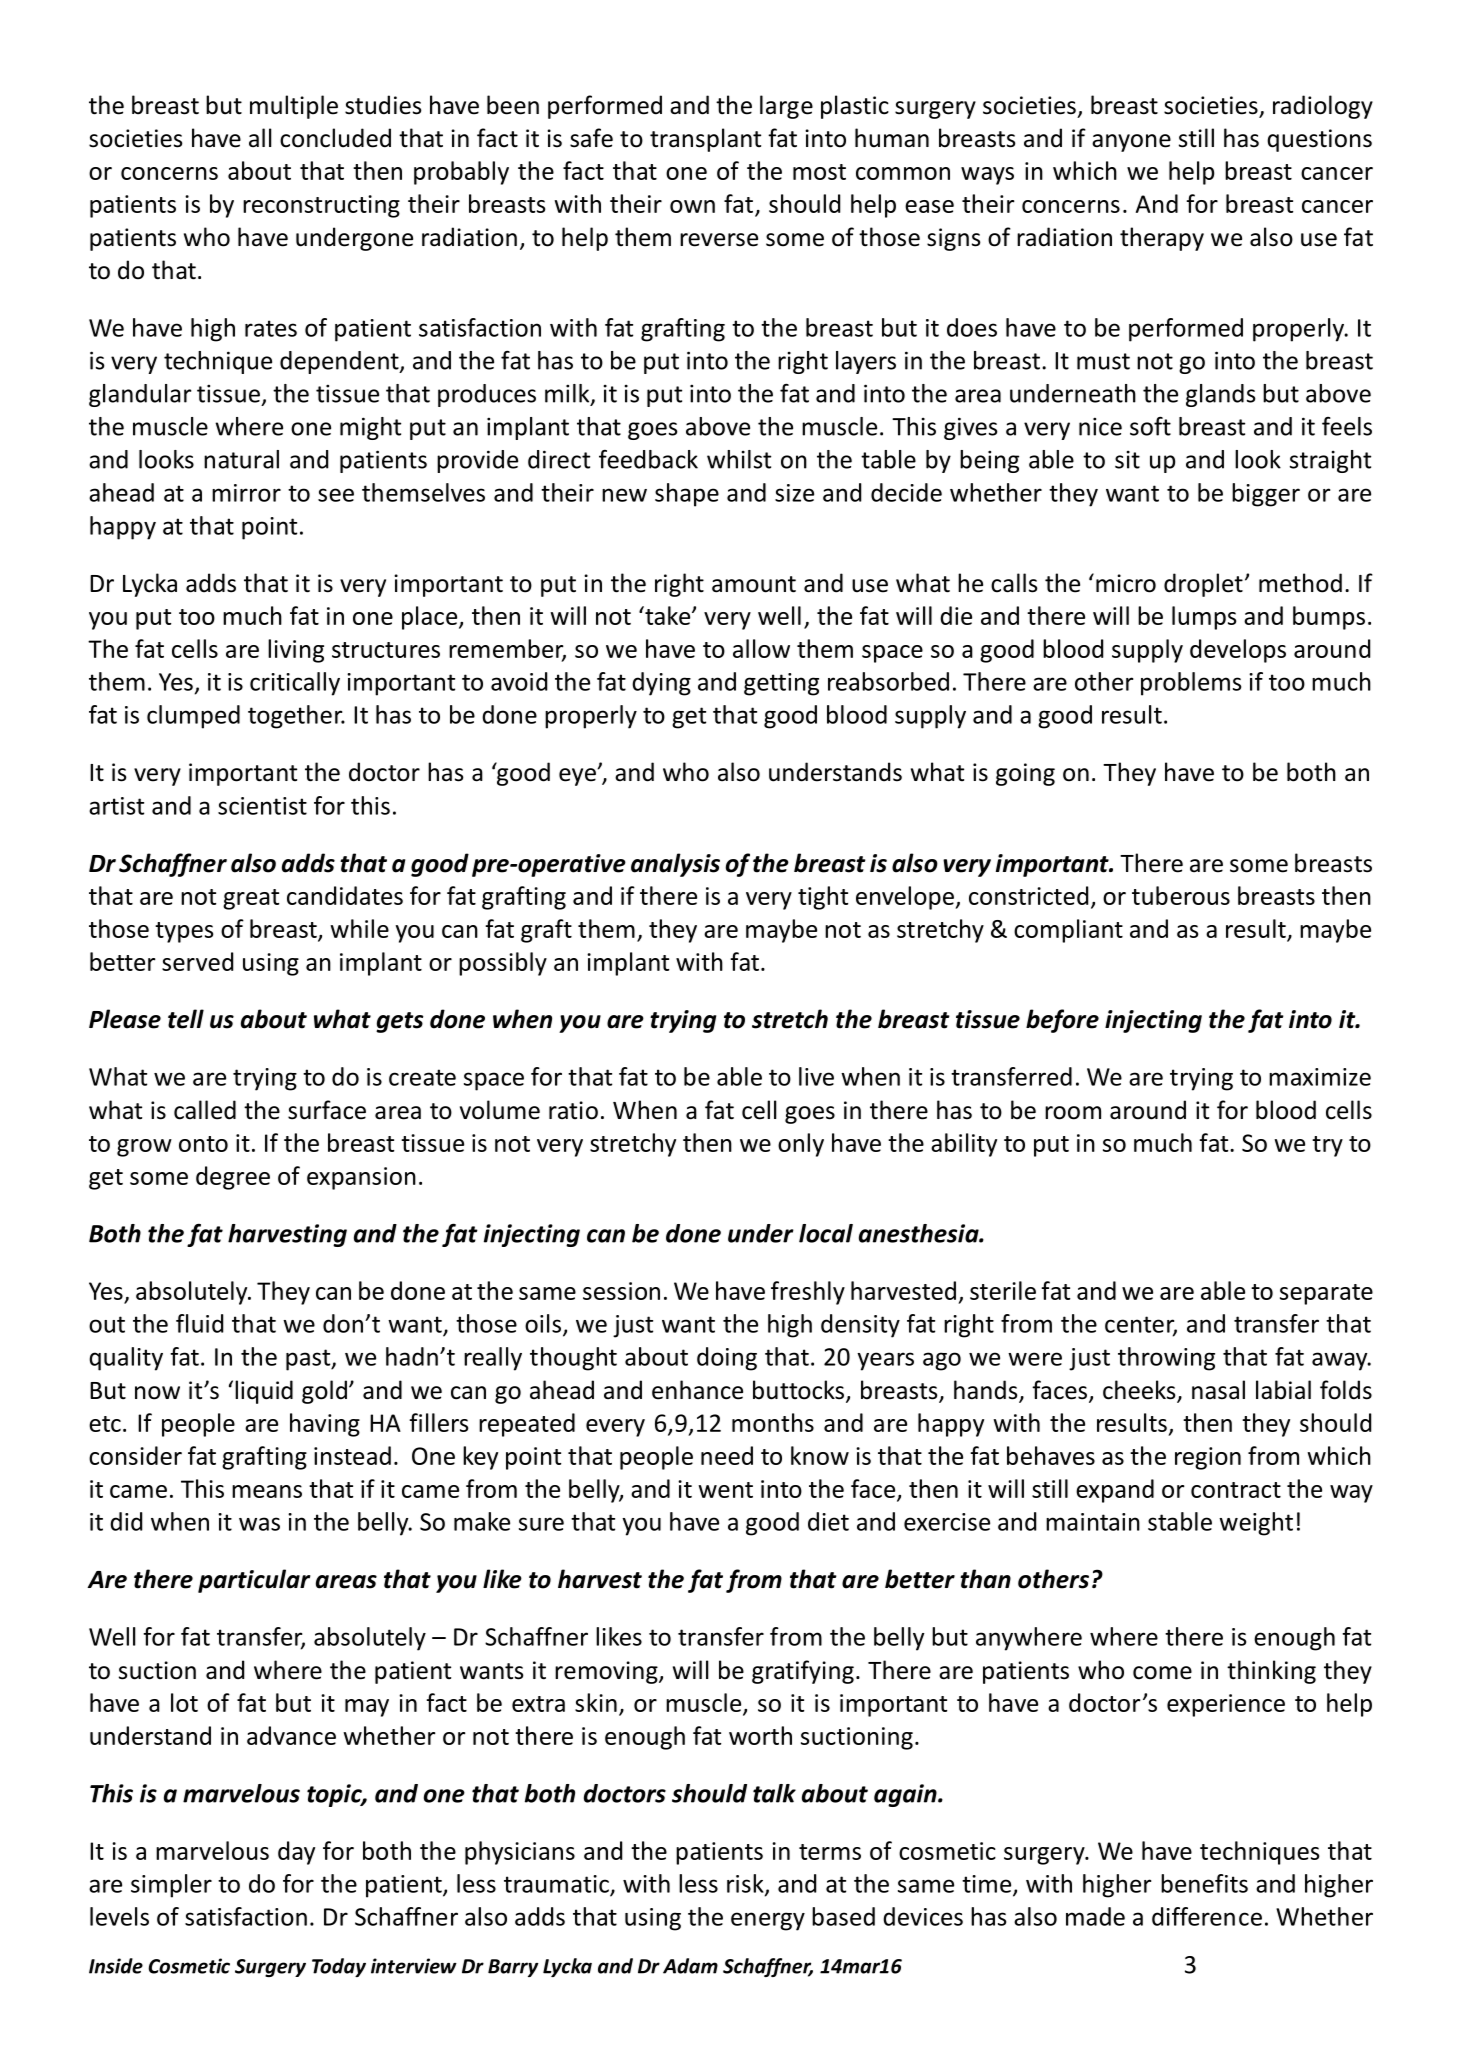 Image resolution: width=1462 pixels, height=2067 pixels. Describe the element at coordinates (705, 140) in the screenshot. I see `transplant` at that location.
